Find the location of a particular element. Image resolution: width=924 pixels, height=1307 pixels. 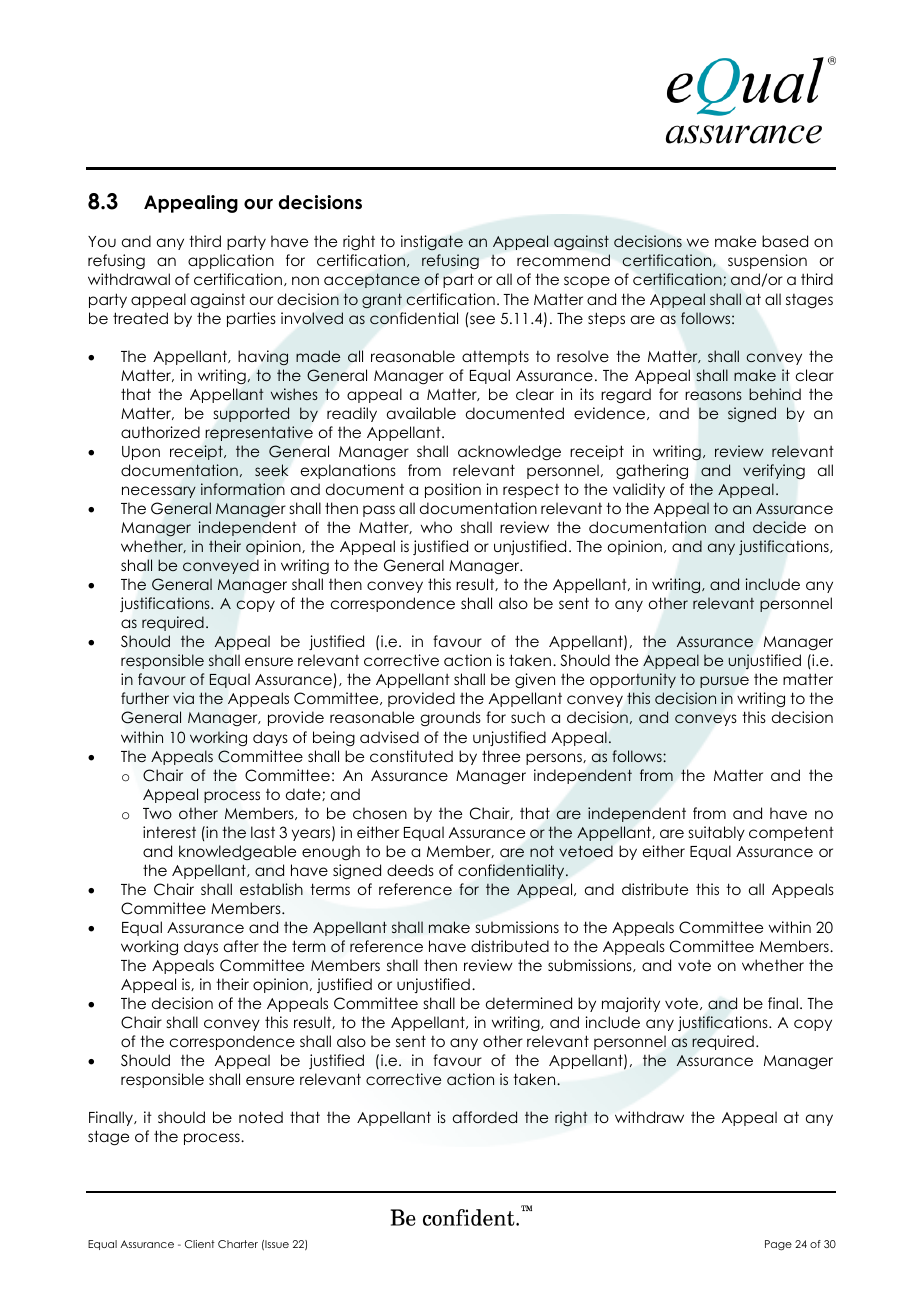

after is located at coordinates (241, 946).
